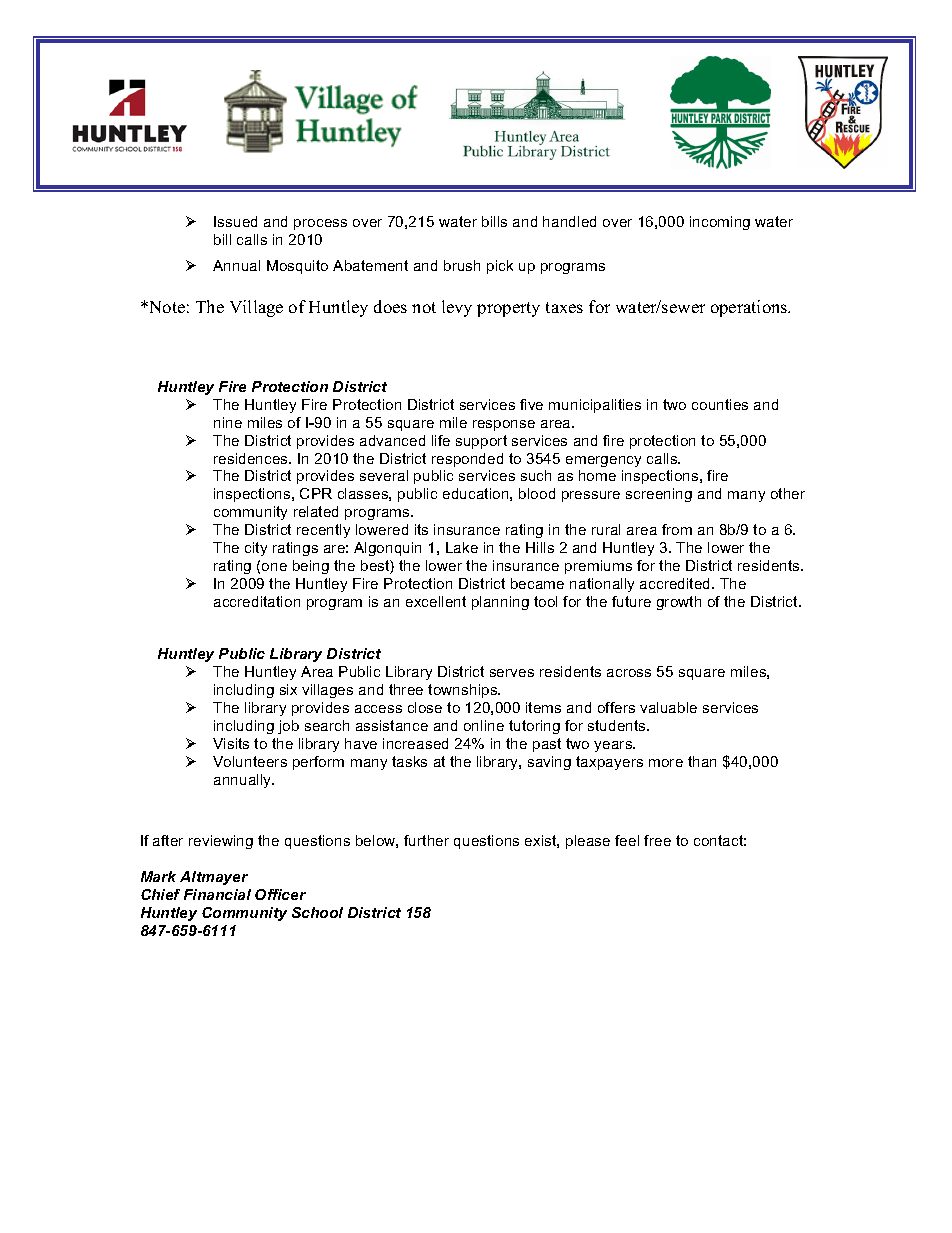 Image resolution: width=952 pixels, height=1233 pixels. I want to click on Visits, so click(231, 743).
